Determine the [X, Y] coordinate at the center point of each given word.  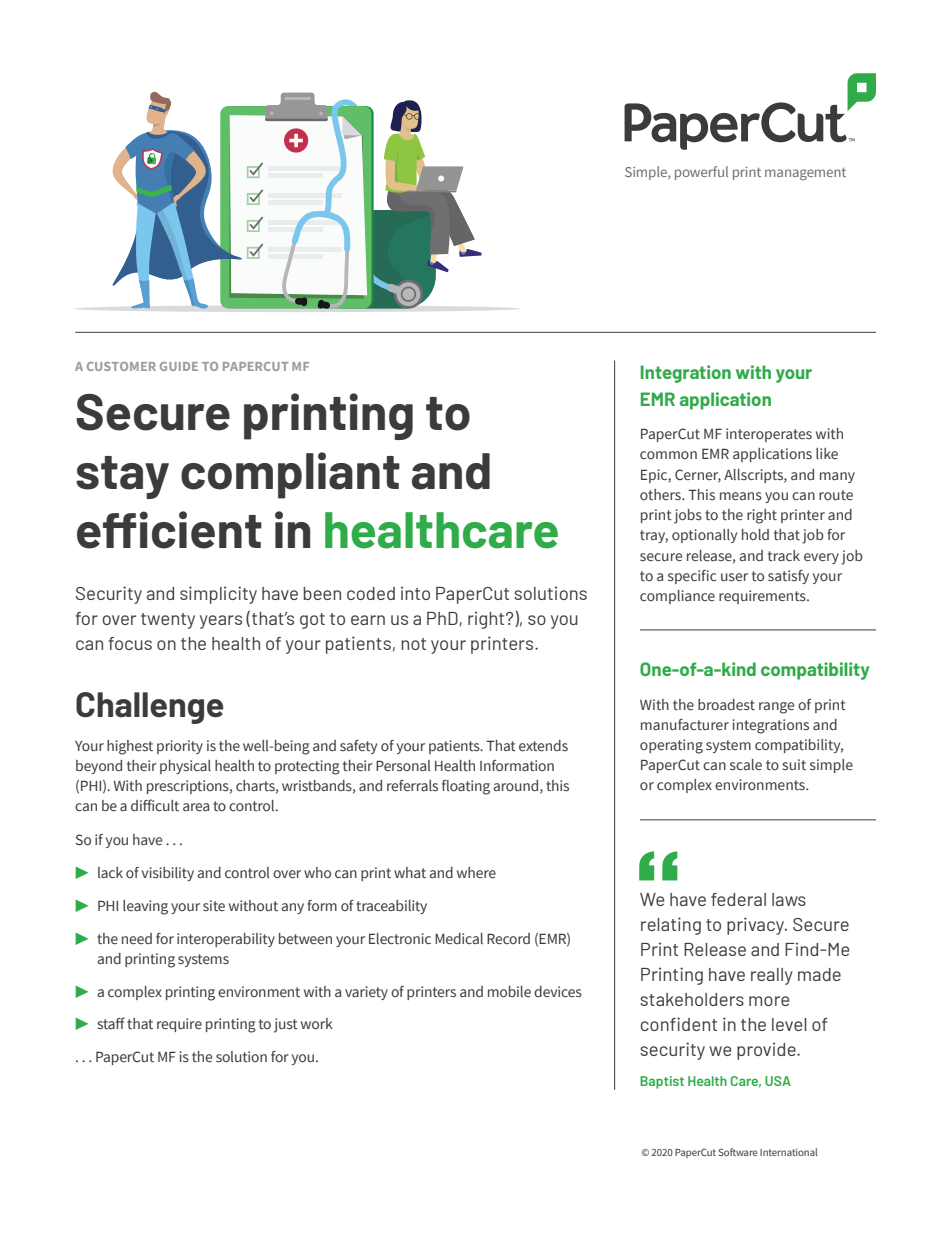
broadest [726, 705]
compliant [290, 475]
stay [122, 477]
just [286, 1025]
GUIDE [179, 366]
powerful [701, 173]
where [476, 872]
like [827, 453]
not [413, 644]
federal [738, 899]
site [214, 905]
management [805, 173]
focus [130, 643]
